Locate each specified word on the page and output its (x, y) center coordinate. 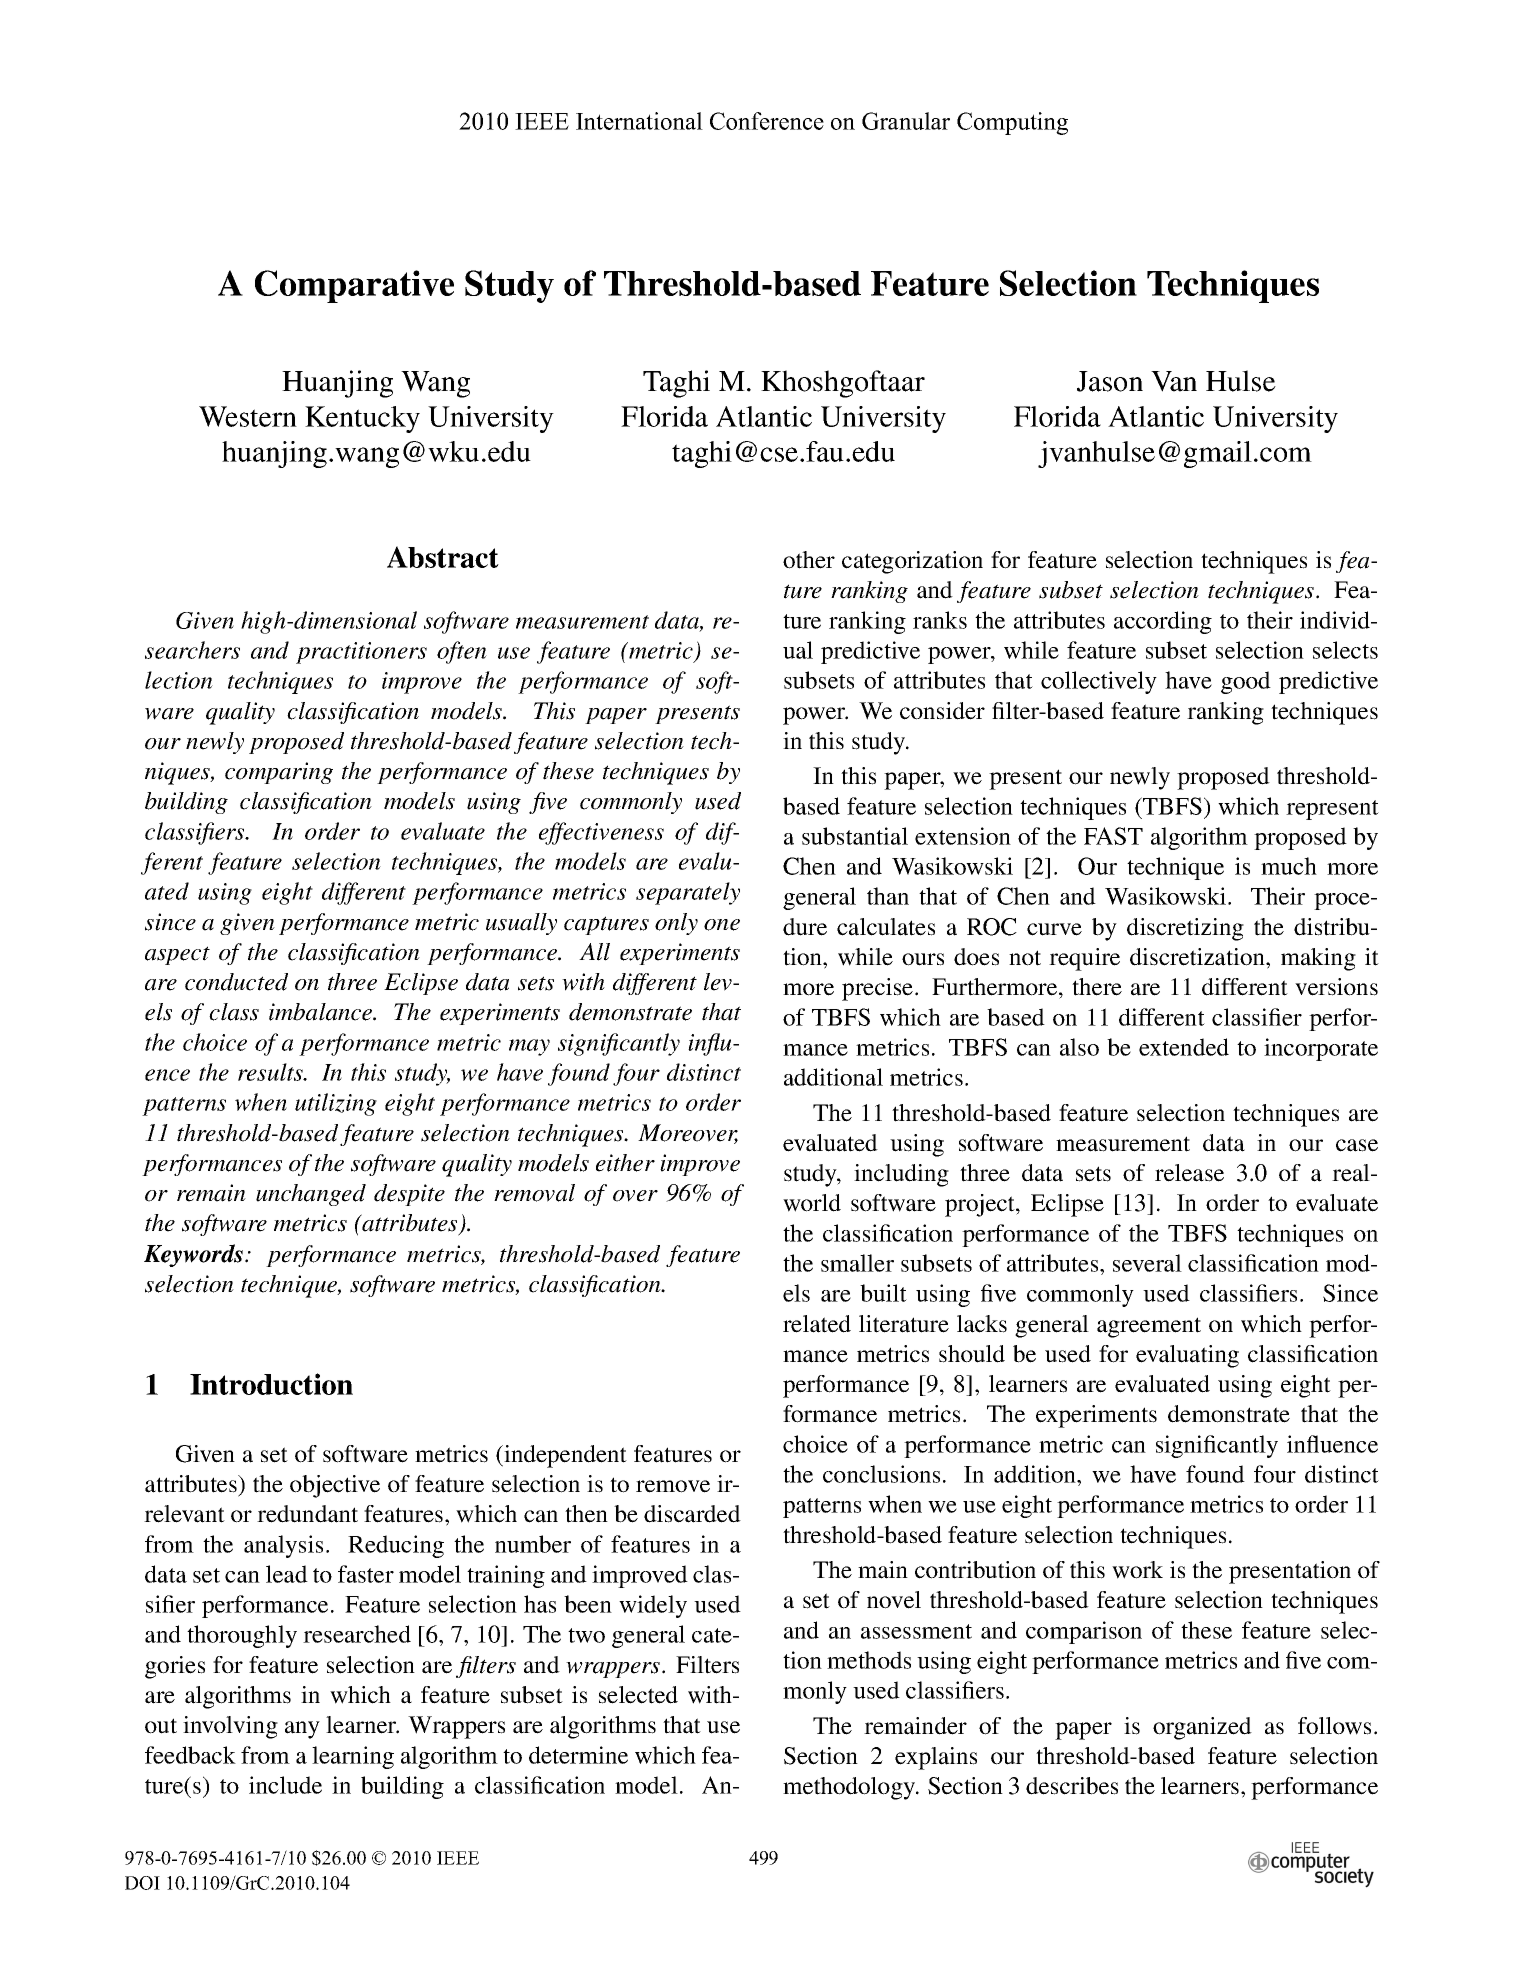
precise (879, 989)
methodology (850, 1788)
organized (1202, 1728)
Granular (906, 121)
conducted (236, 982)
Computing (1012, 123)
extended (1184, 1047)
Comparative (354, 286)
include (285, 1785)
